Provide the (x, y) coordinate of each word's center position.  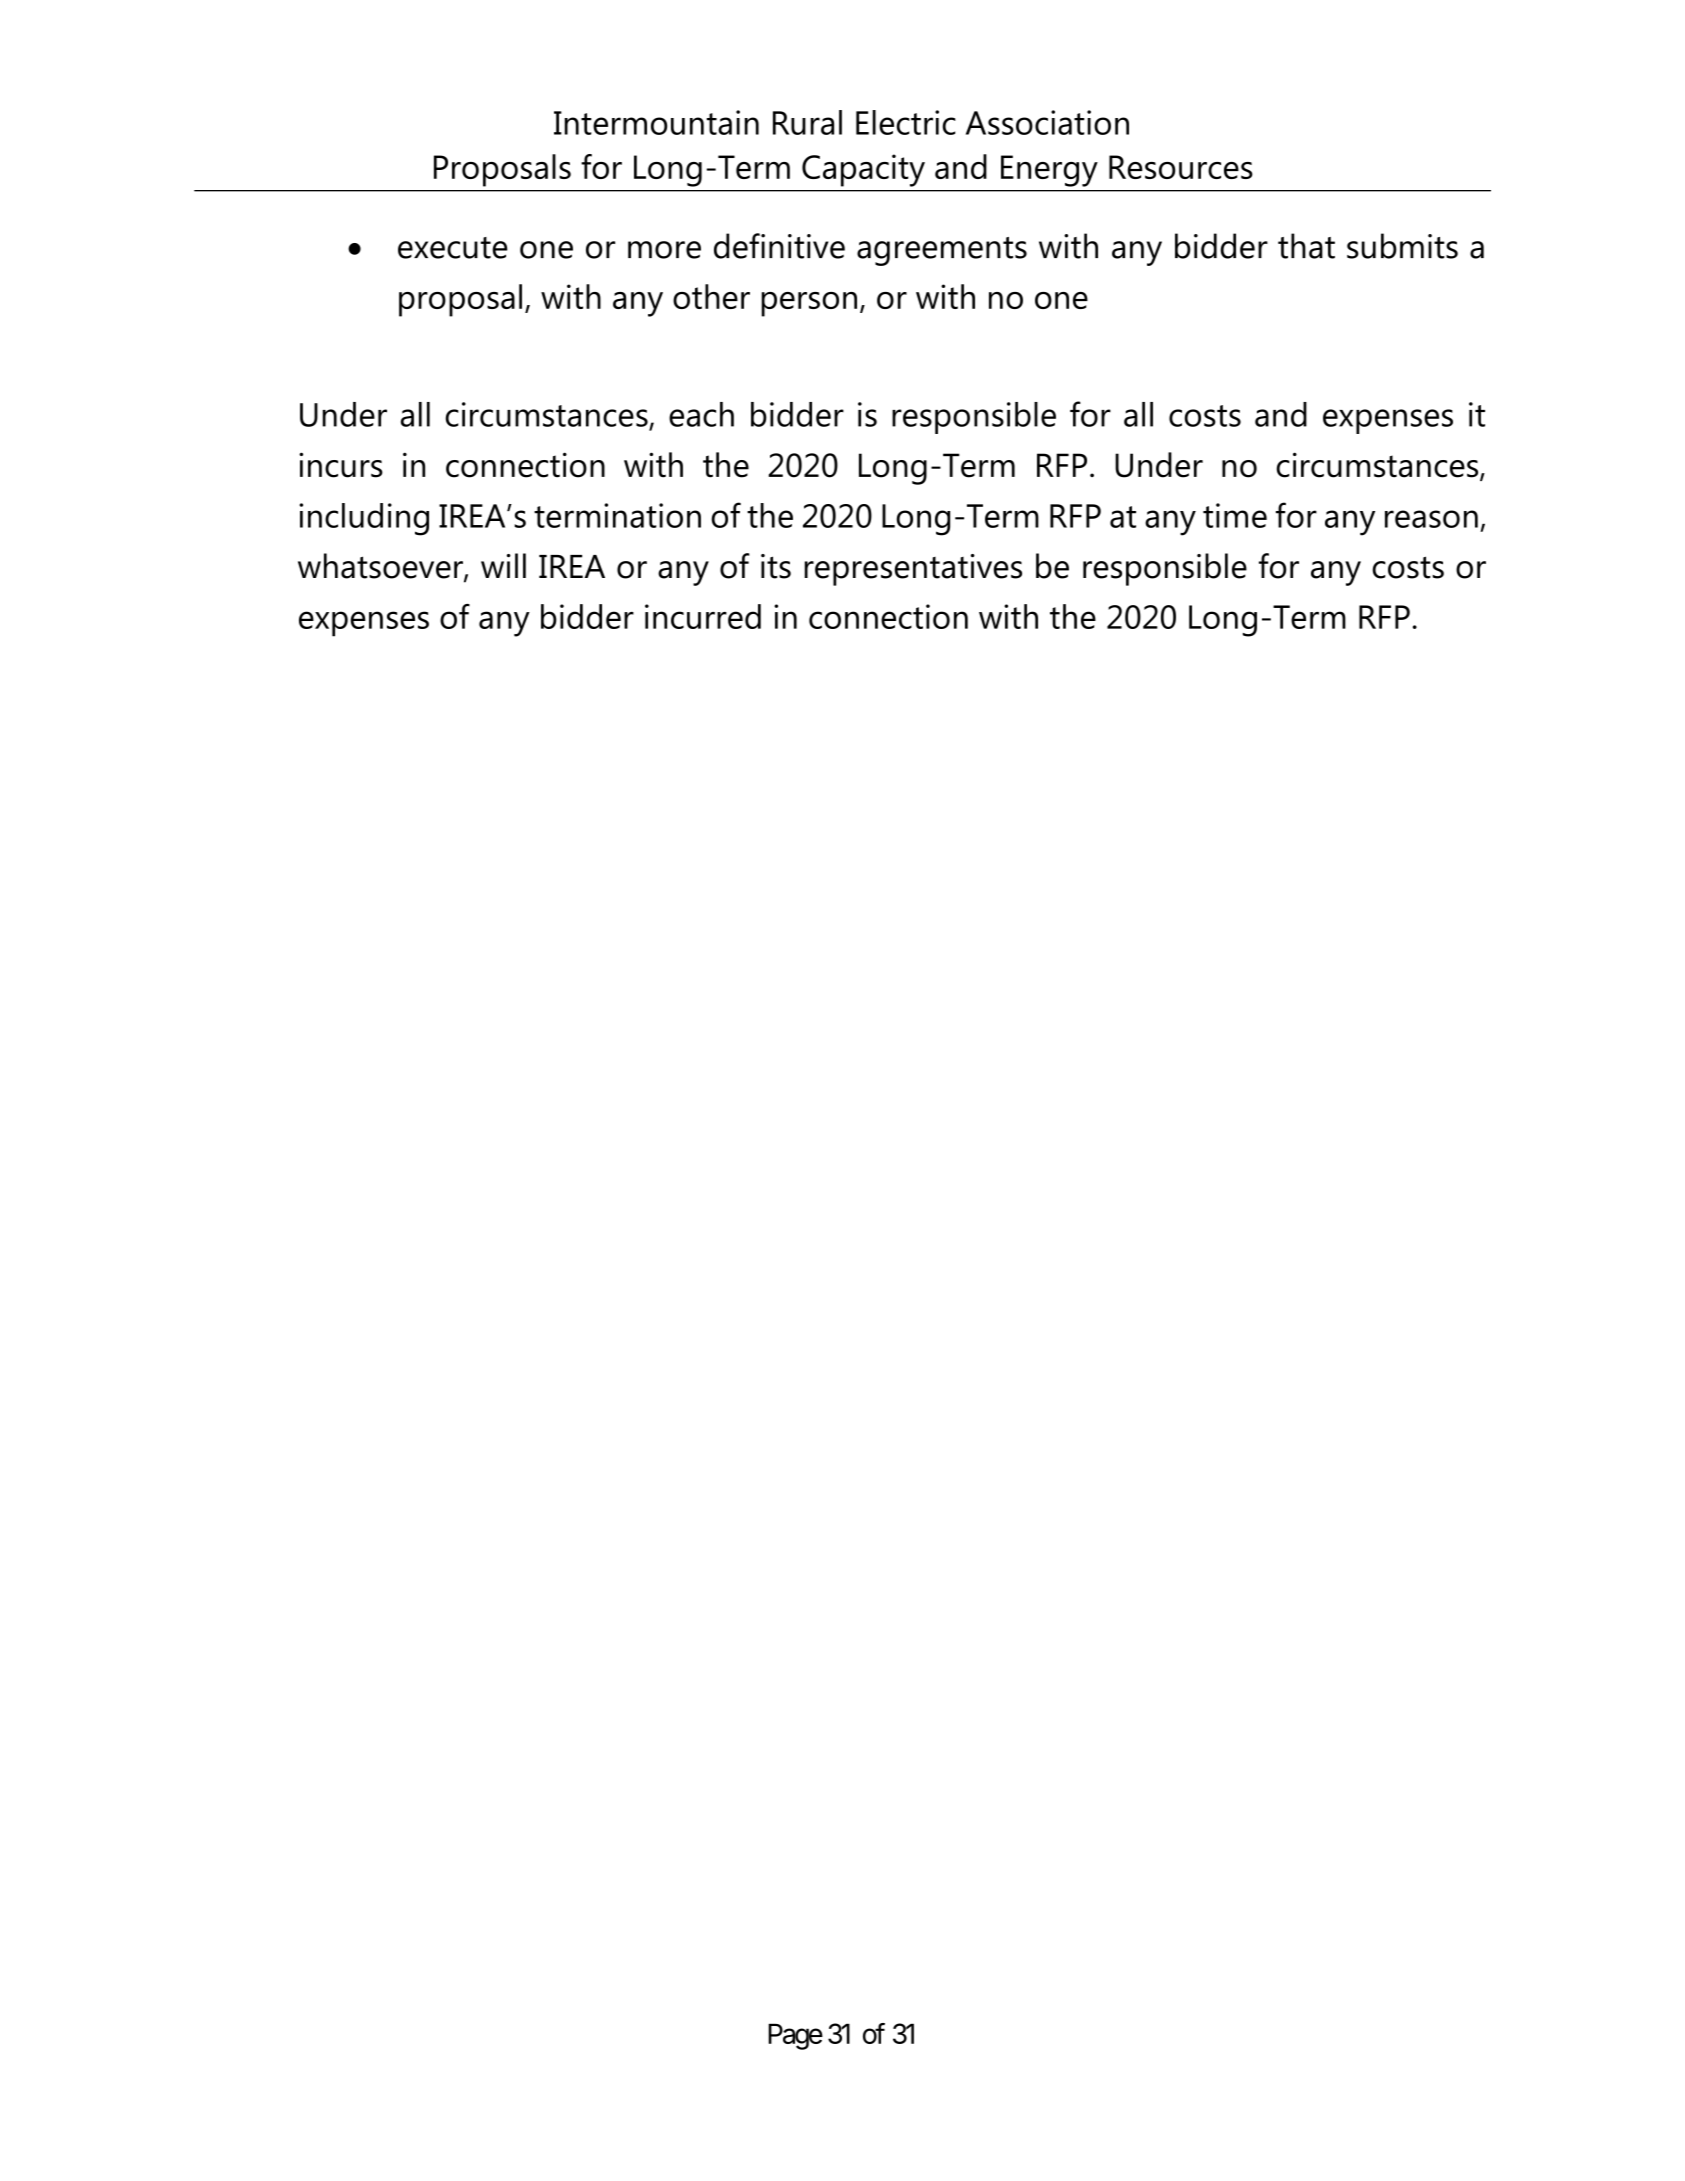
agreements (942, 251)
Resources (1181, 167)
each (701, 414)
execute (453, 248)
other (711, 296)
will (503, 565)
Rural (807, 122)
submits (1402, 246)
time (1235, 515)
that (1306, 246)
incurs (341, 465)
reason (1431, 519)
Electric (906, 122)
